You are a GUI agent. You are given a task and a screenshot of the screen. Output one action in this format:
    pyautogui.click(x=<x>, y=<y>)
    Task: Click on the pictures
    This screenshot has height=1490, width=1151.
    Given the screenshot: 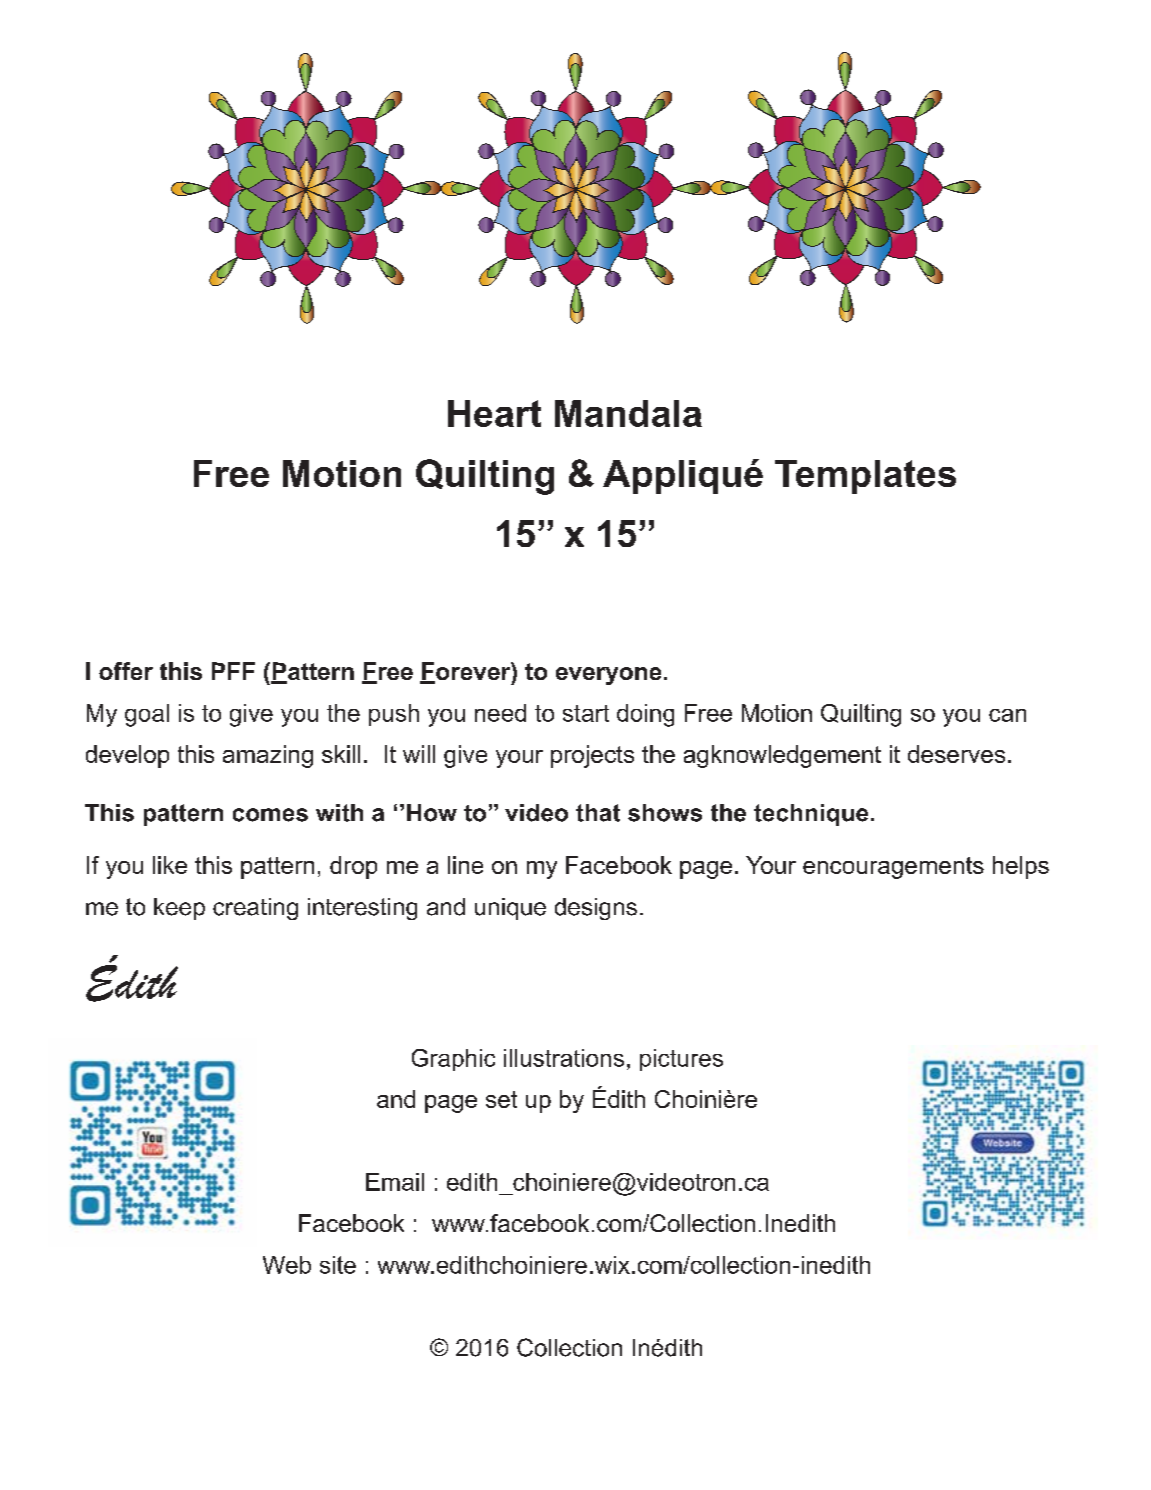 What is the action you would take?
    pyautogui.click(x=681, y=1060)
